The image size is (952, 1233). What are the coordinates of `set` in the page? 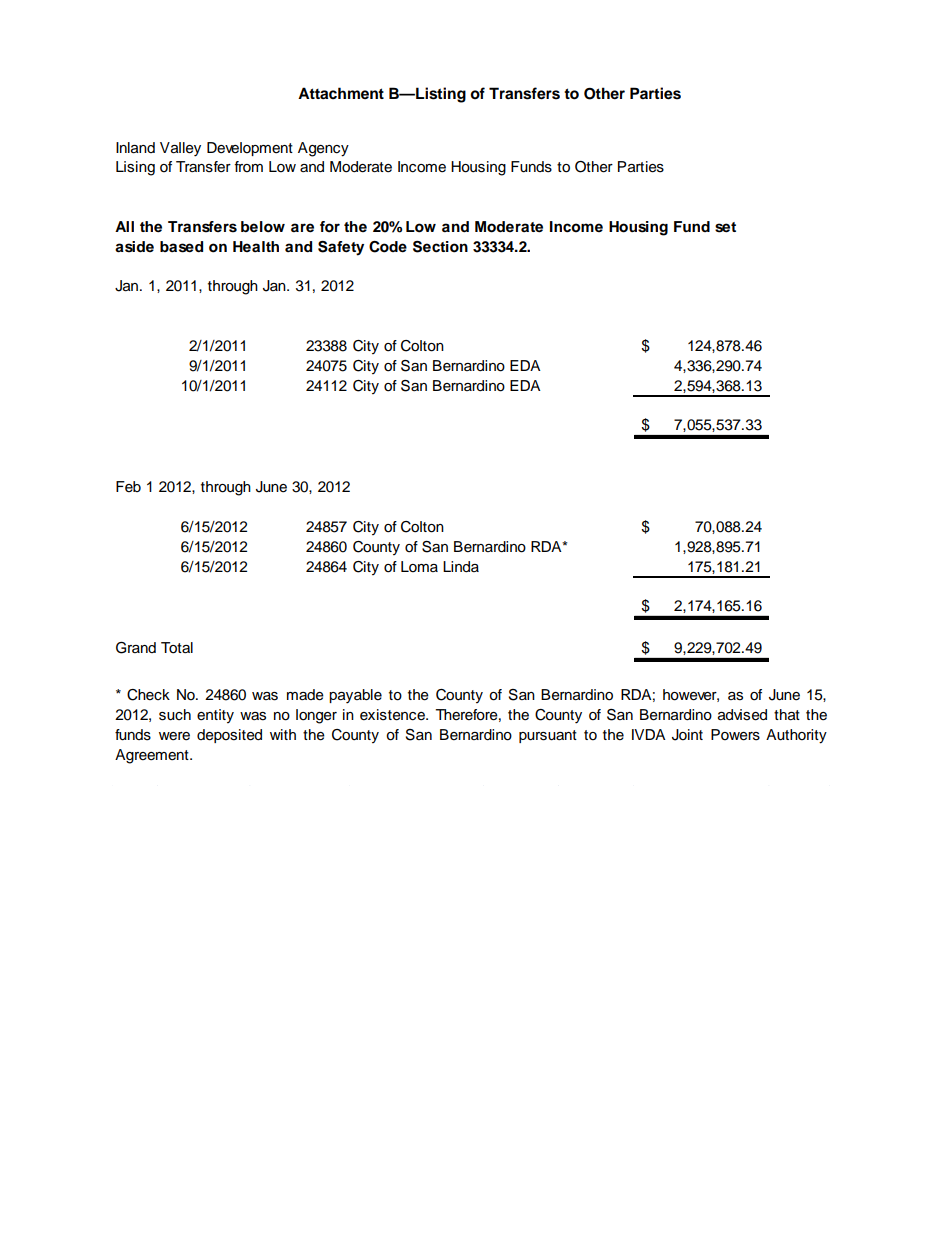 It's located at (725, 227).
